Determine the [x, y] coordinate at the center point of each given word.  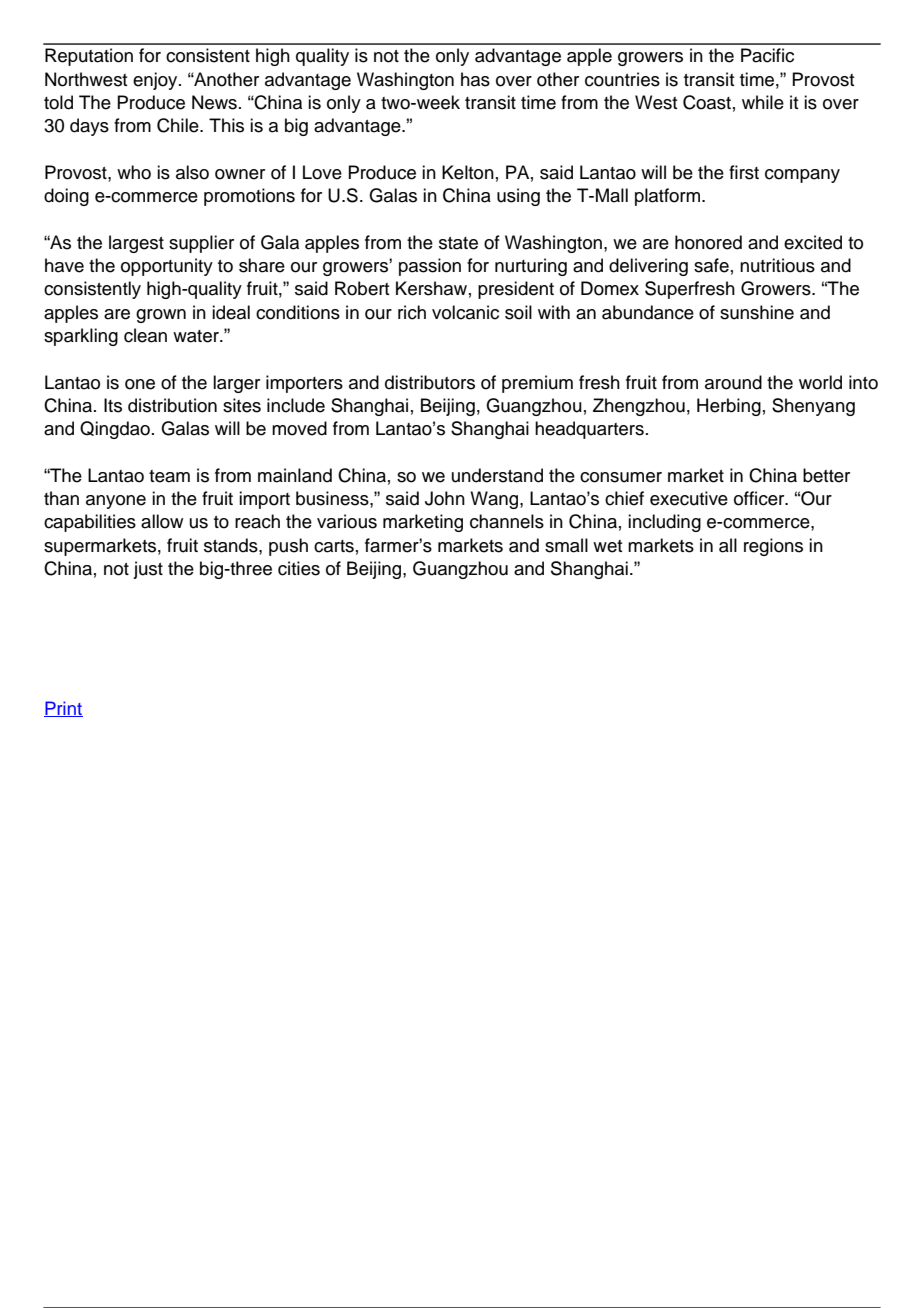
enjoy [156, 81]
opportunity [167, 267]
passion [430, 267]
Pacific [767, 55]
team [169, 476]
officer [760, 498]
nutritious [777, 265]
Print [63, 709]
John [445, 498]
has [475, 79]
